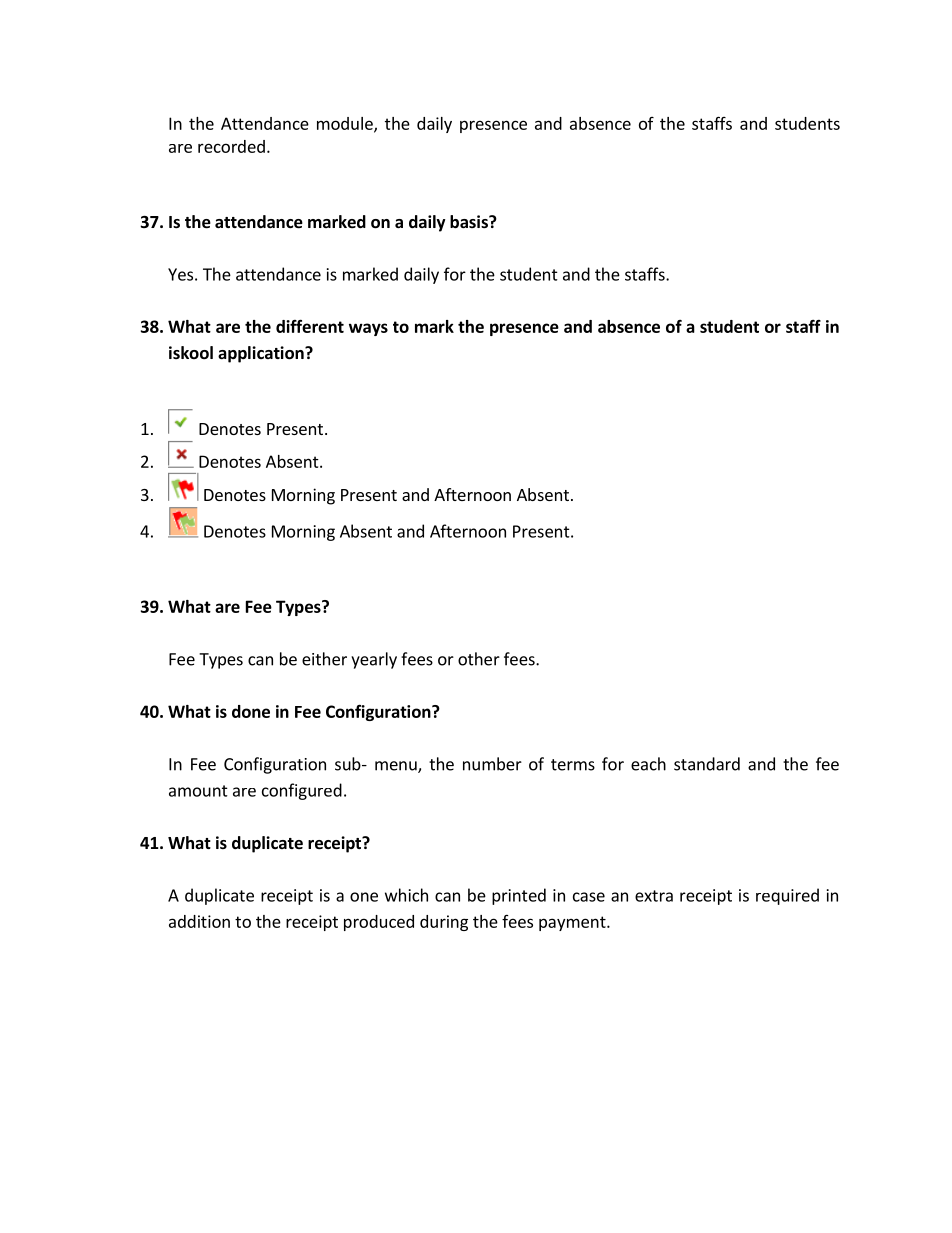 The height and width of the document is (1233, 952). Describe the element at coordinates (470, 222) in the document. I see `basis` at that location.
